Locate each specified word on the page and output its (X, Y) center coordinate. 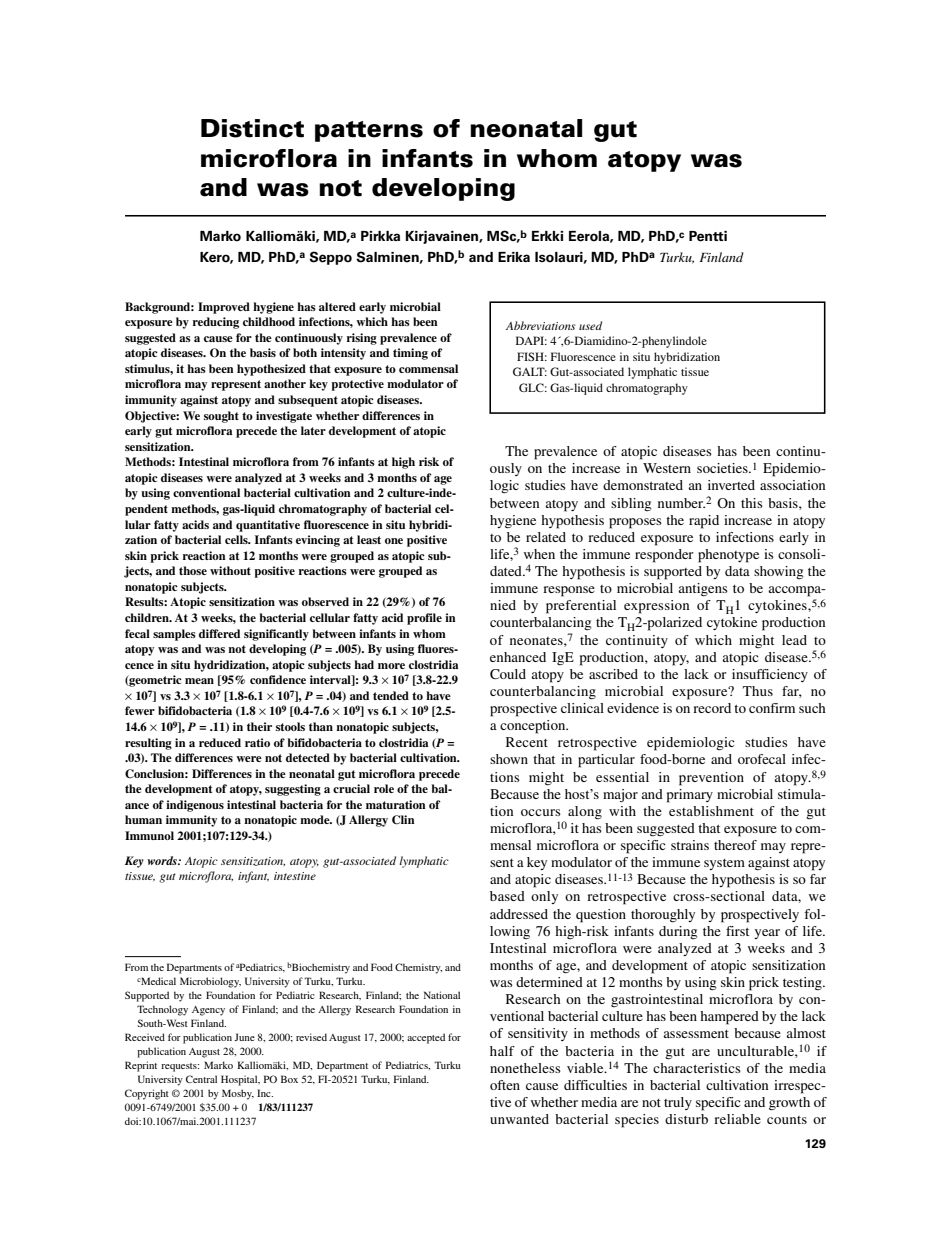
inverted (731, 485)
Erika (514, 257)
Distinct (252, 128)
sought (221, 417)
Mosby (238, 1094)
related (546, 537)
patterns (369, 131)
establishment (711, 811)
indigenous (195, 806)
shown (509, 759)
